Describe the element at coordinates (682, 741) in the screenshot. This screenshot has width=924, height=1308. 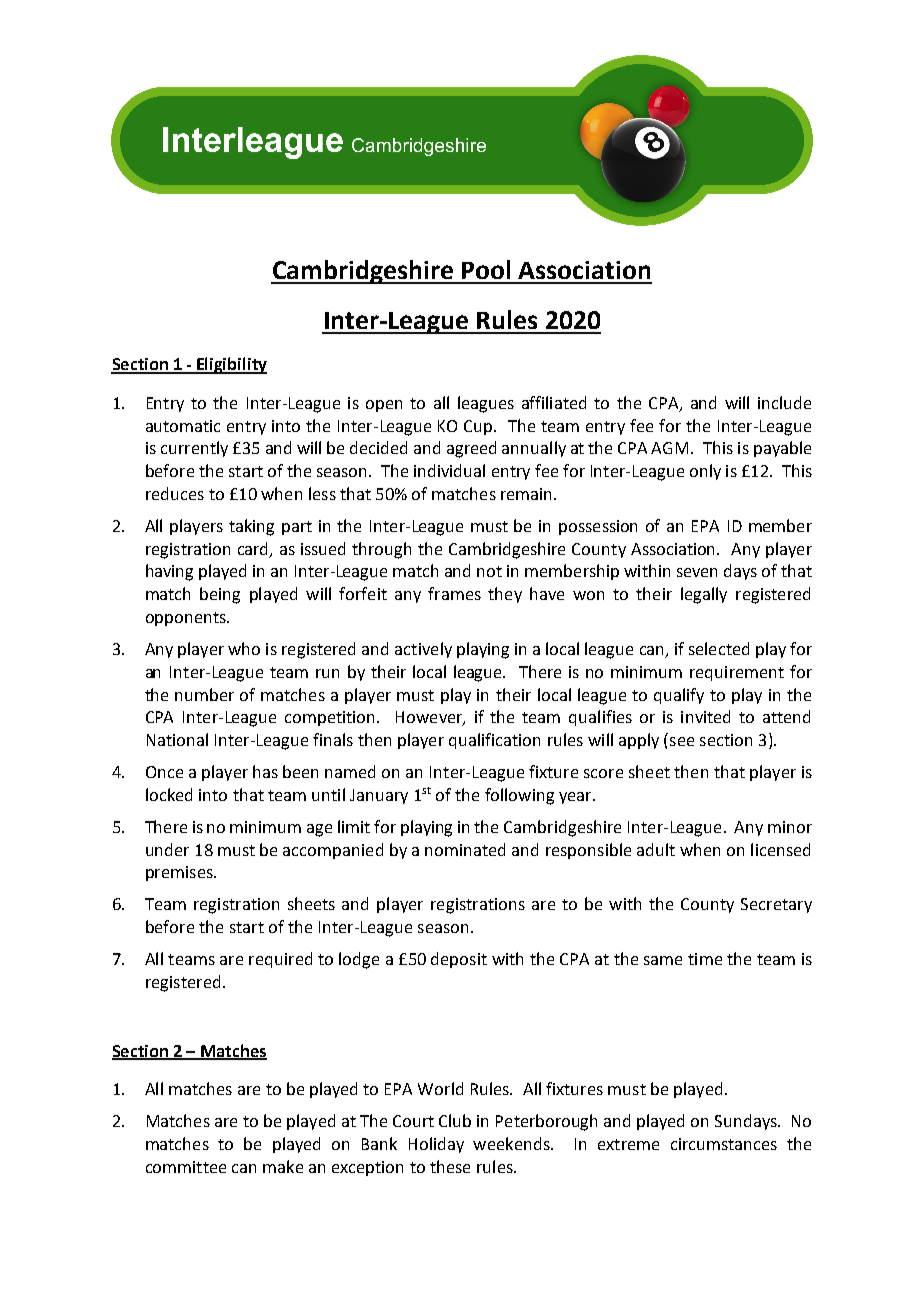
I see `see` at that location.
